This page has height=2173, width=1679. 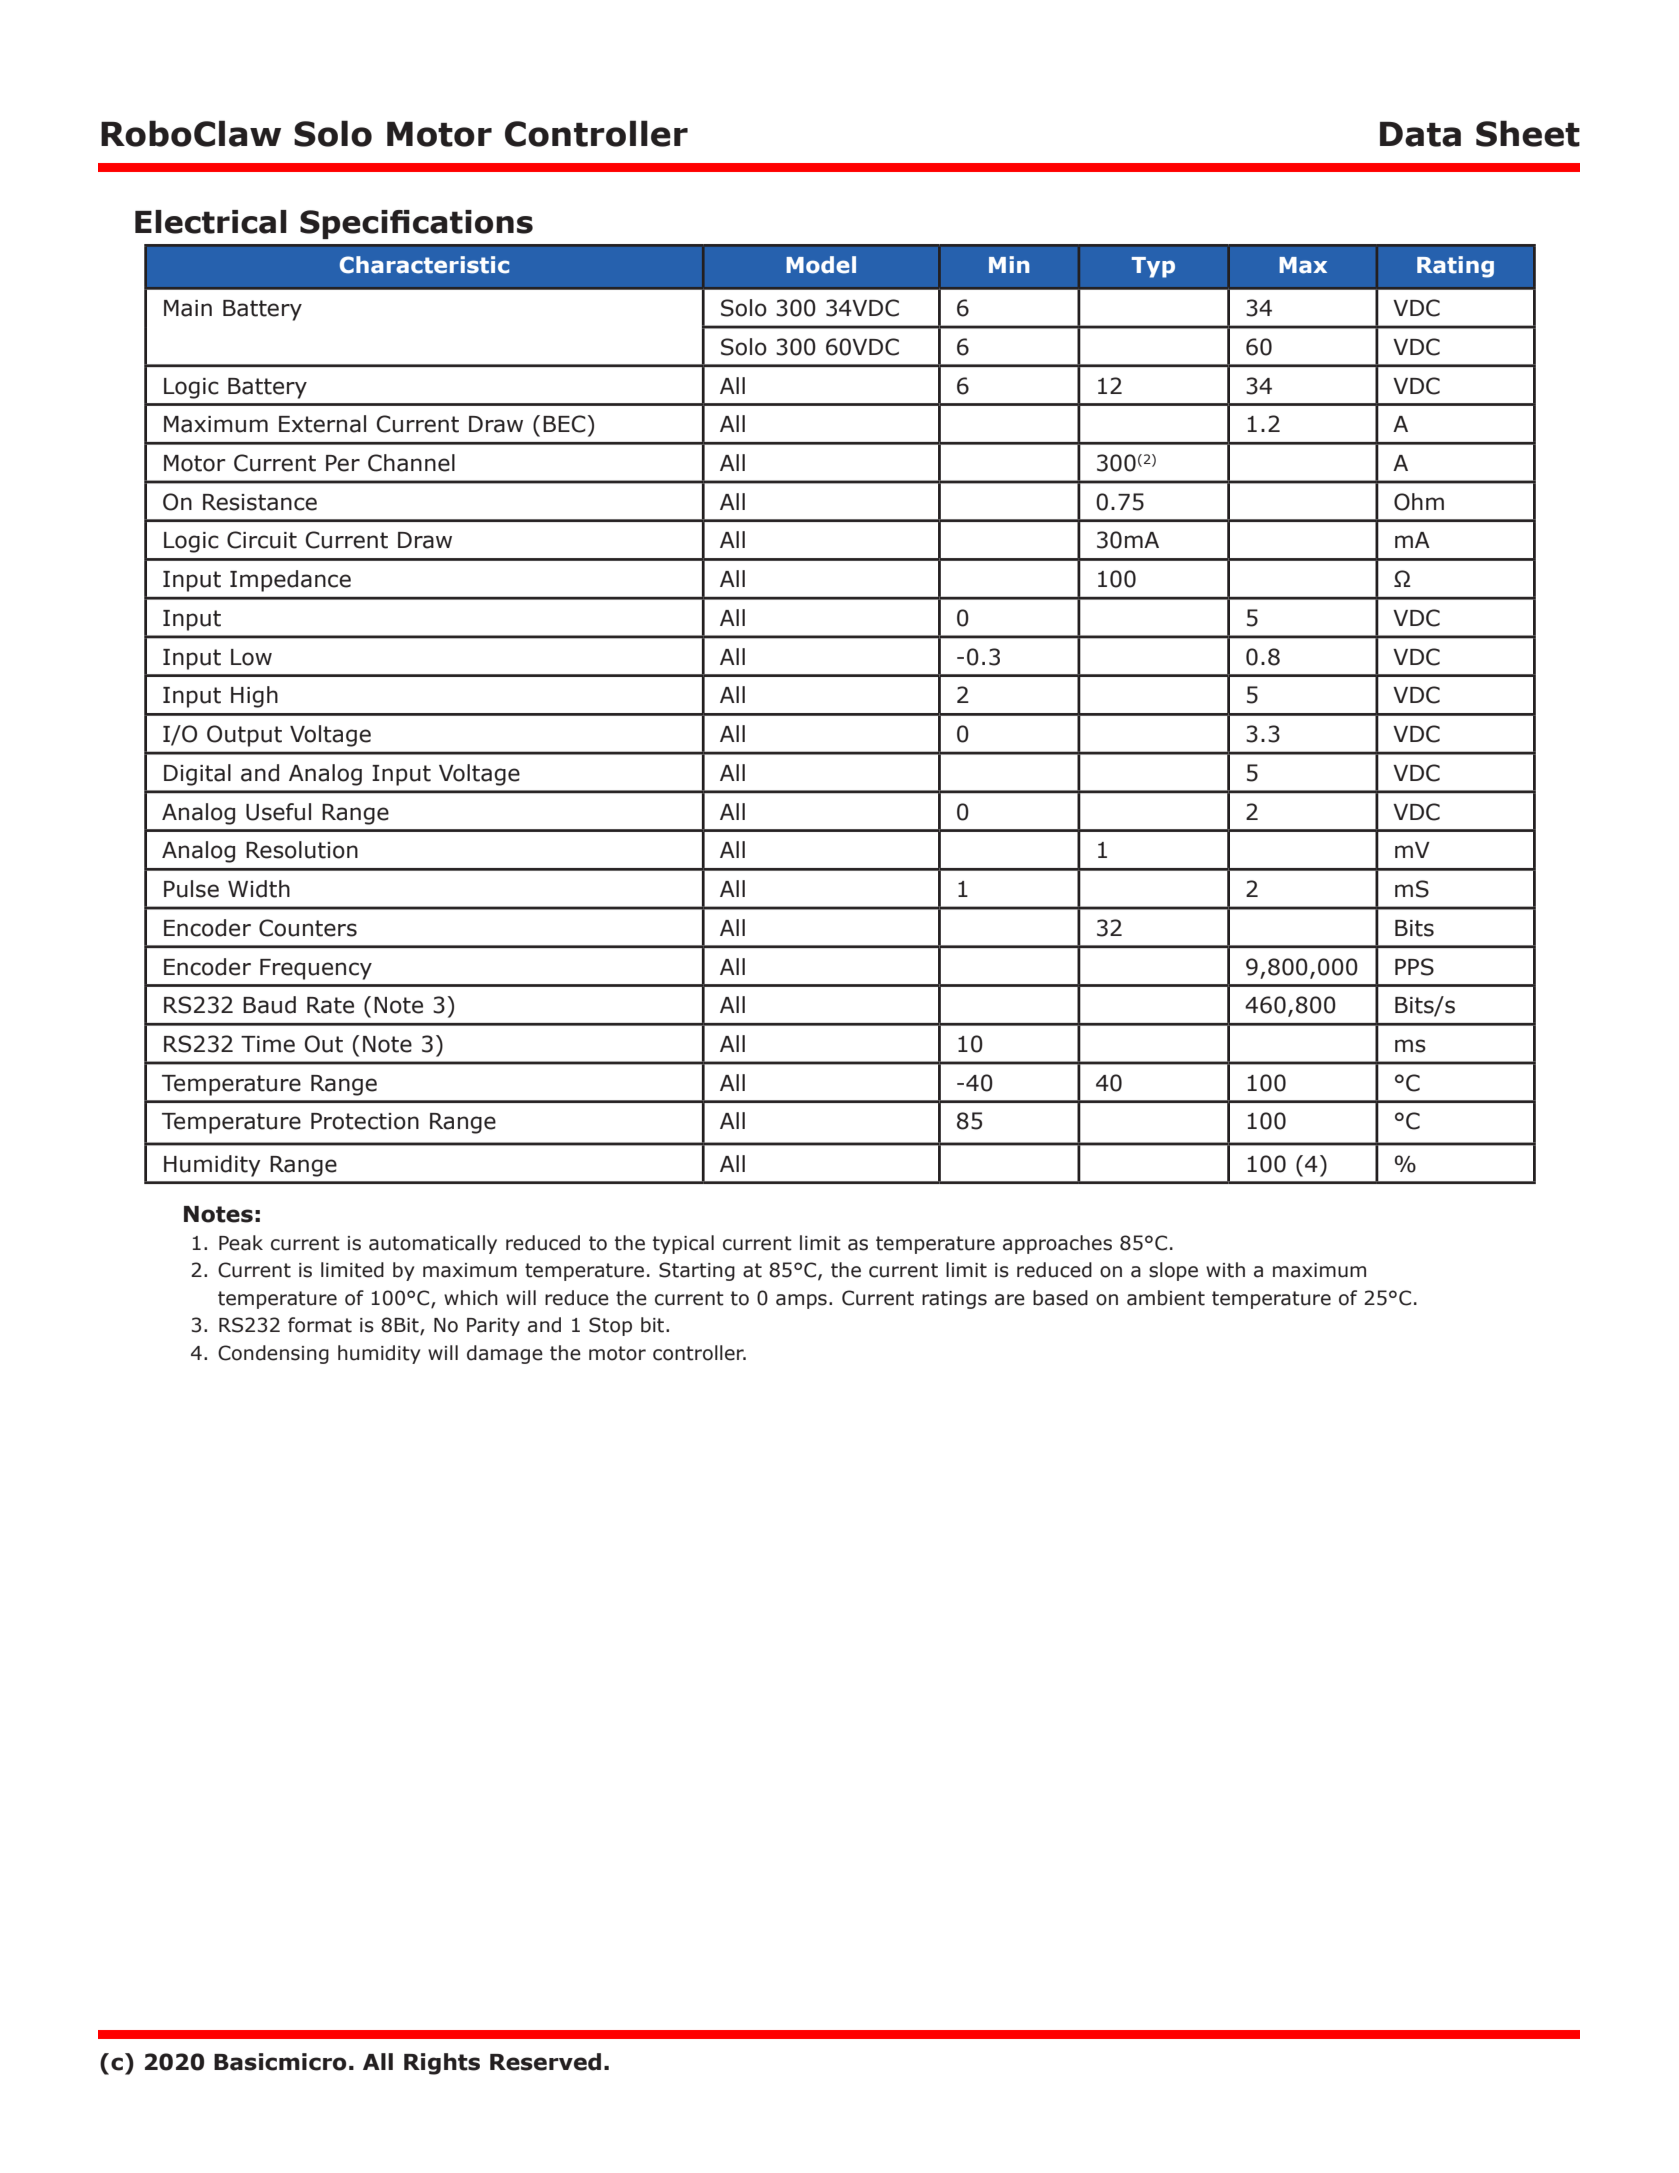 I want to click on ambient, so click(x=1166, y=1298).
